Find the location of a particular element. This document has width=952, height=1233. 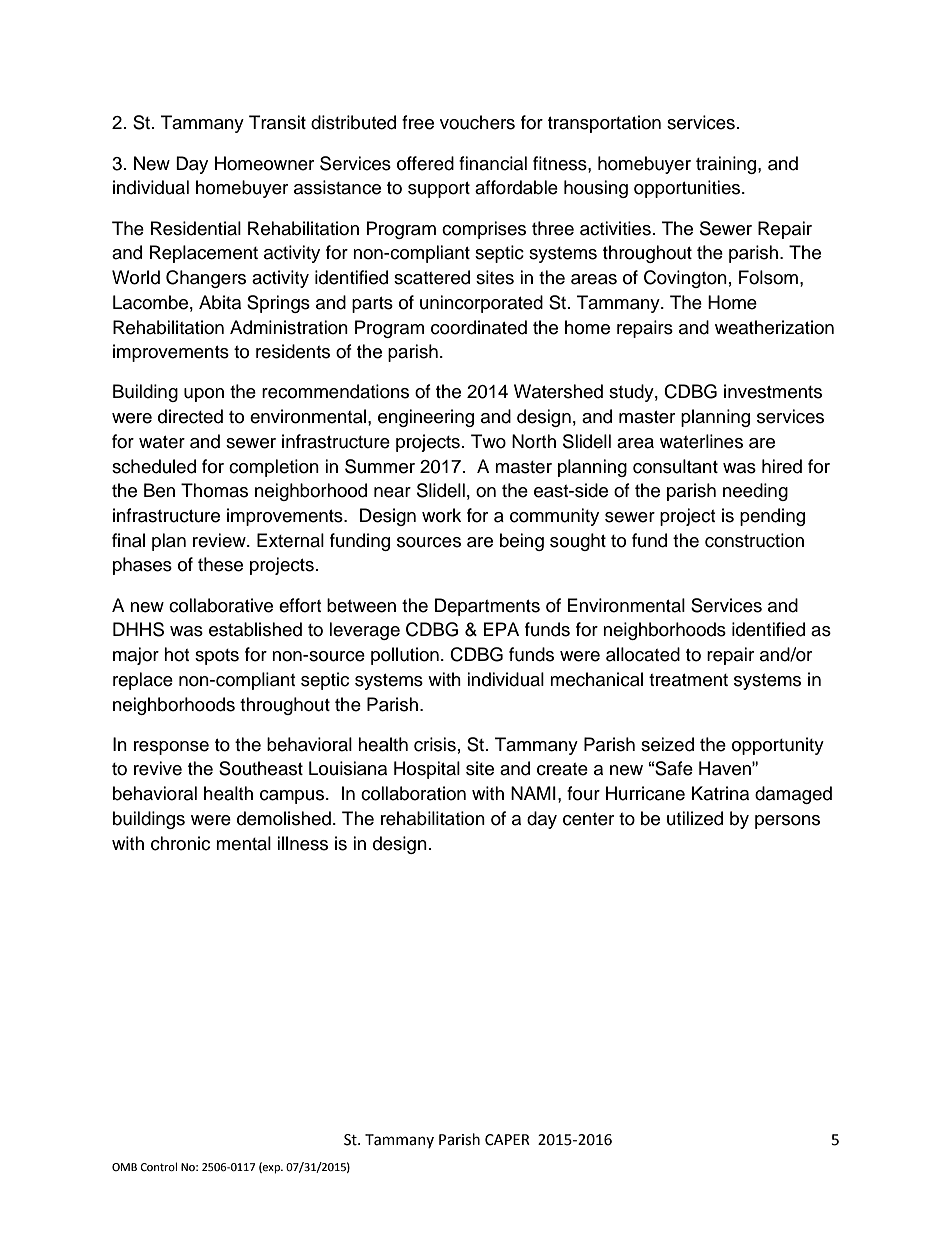

spots is located at coordinates (217, 657).
